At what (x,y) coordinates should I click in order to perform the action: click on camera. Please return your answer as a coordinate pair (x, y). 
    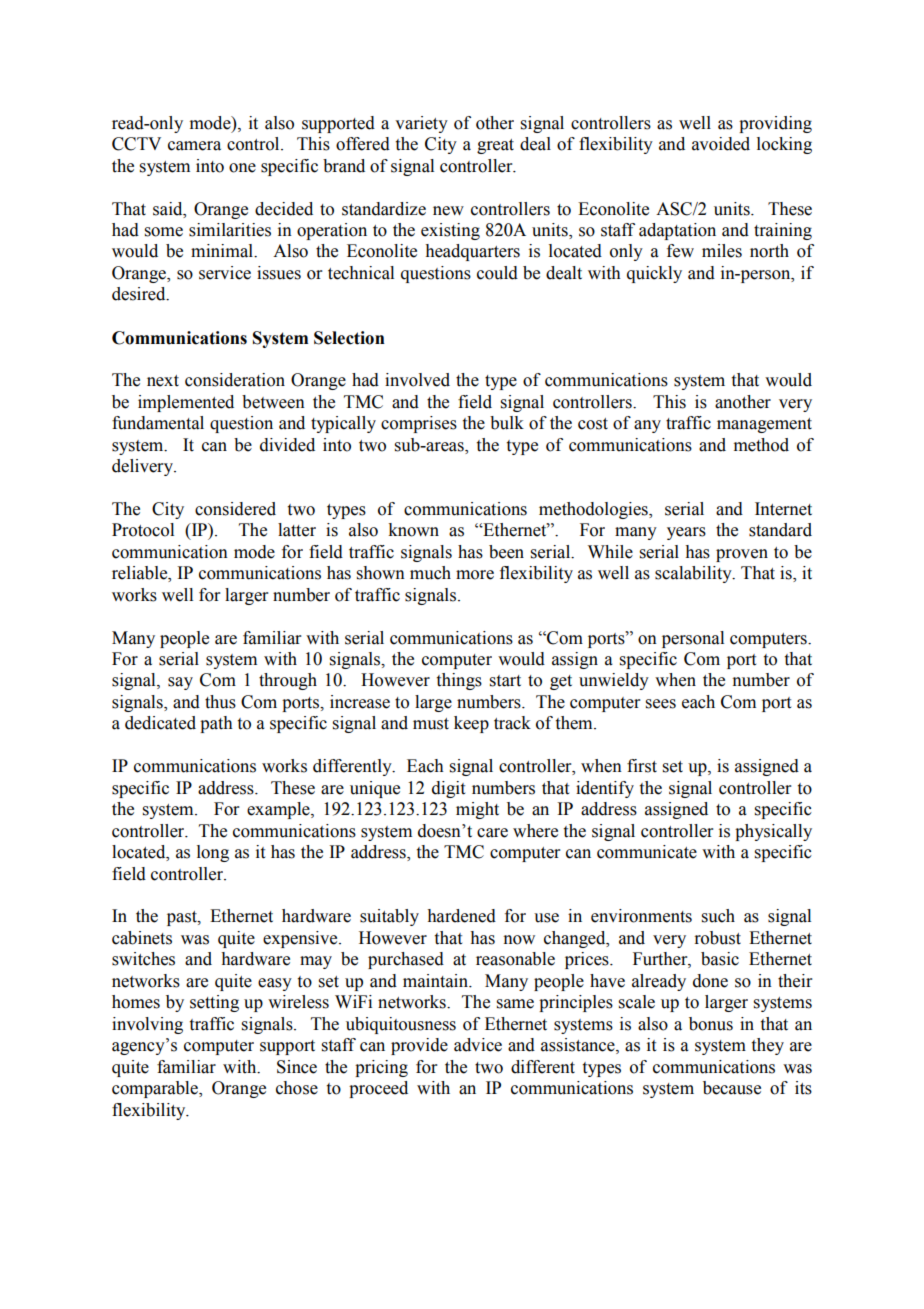
    Looking at the image, I should click on (194, 146).
